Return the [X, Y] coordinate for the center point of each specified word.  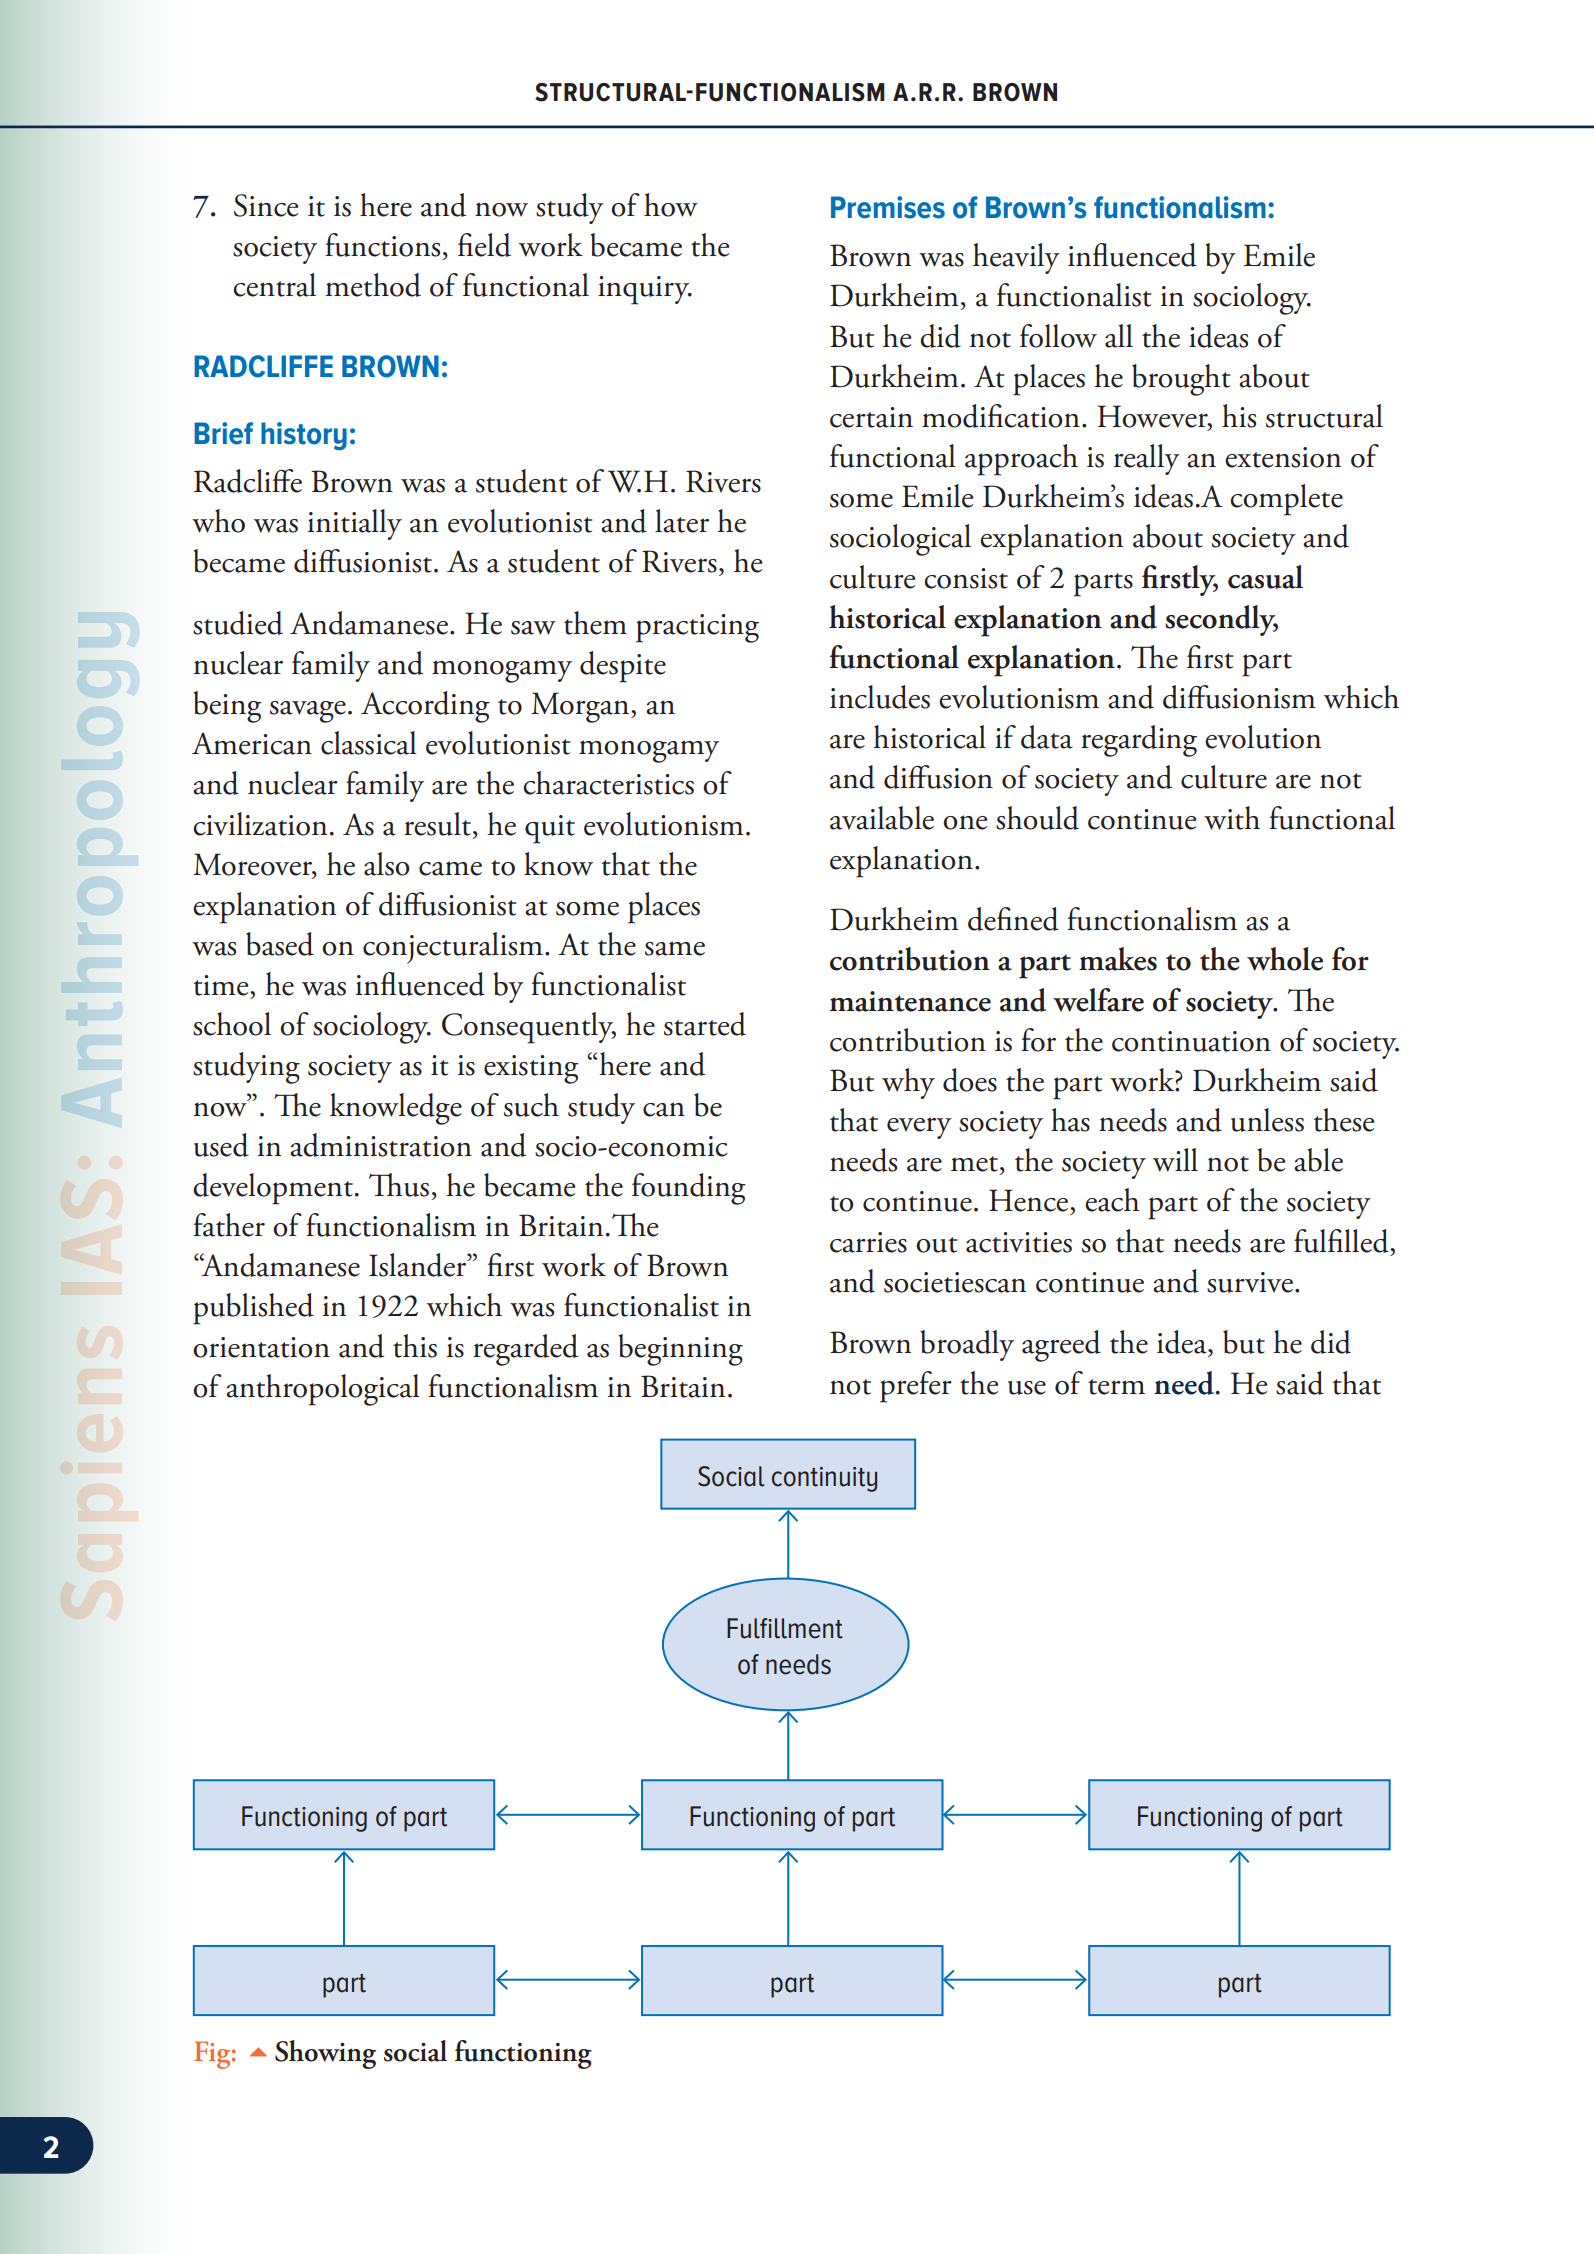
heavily [1016, 258]
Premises [888, 207]
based [280, 944]
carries [868, 1242]
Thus [399, 1185]
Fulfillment [785, 1628]
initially [355, 524]
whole [1285, 959]
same [675, 948]
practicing [697, 628]
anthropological [323, 1390]
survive [1250, 1282]
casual [1265, 577]
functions [382, 245]
